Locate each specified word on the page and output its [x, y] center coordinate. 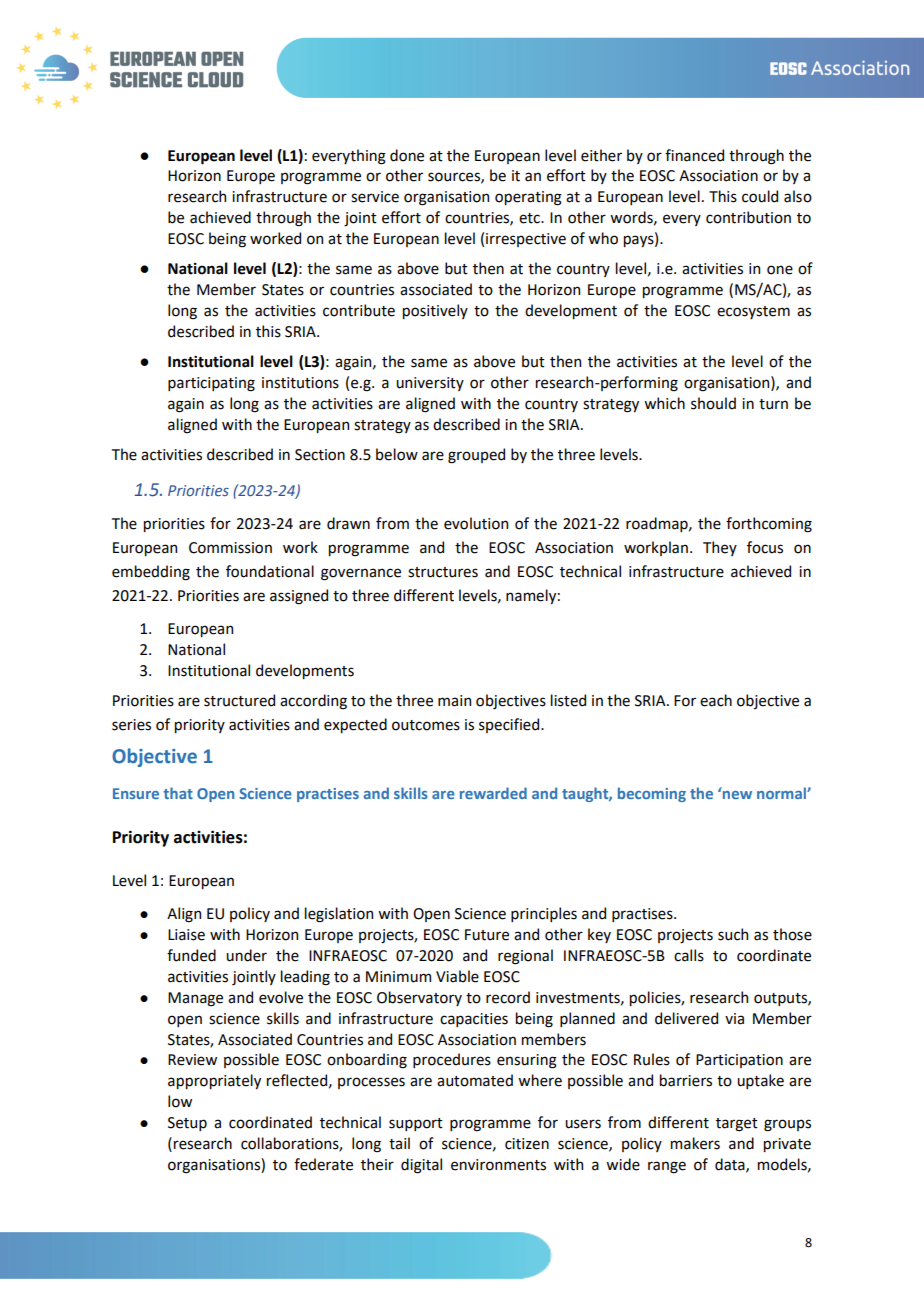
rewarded [493, 793]
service [375, 197]
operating [528, 198]
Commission [230, 548]
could [760, 196]
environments [498, 1165]
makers [695, 1143]
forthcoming [769, 525]
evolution [476, 523]
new [737, 795]
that [178, 793]
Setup [187, 1124]
